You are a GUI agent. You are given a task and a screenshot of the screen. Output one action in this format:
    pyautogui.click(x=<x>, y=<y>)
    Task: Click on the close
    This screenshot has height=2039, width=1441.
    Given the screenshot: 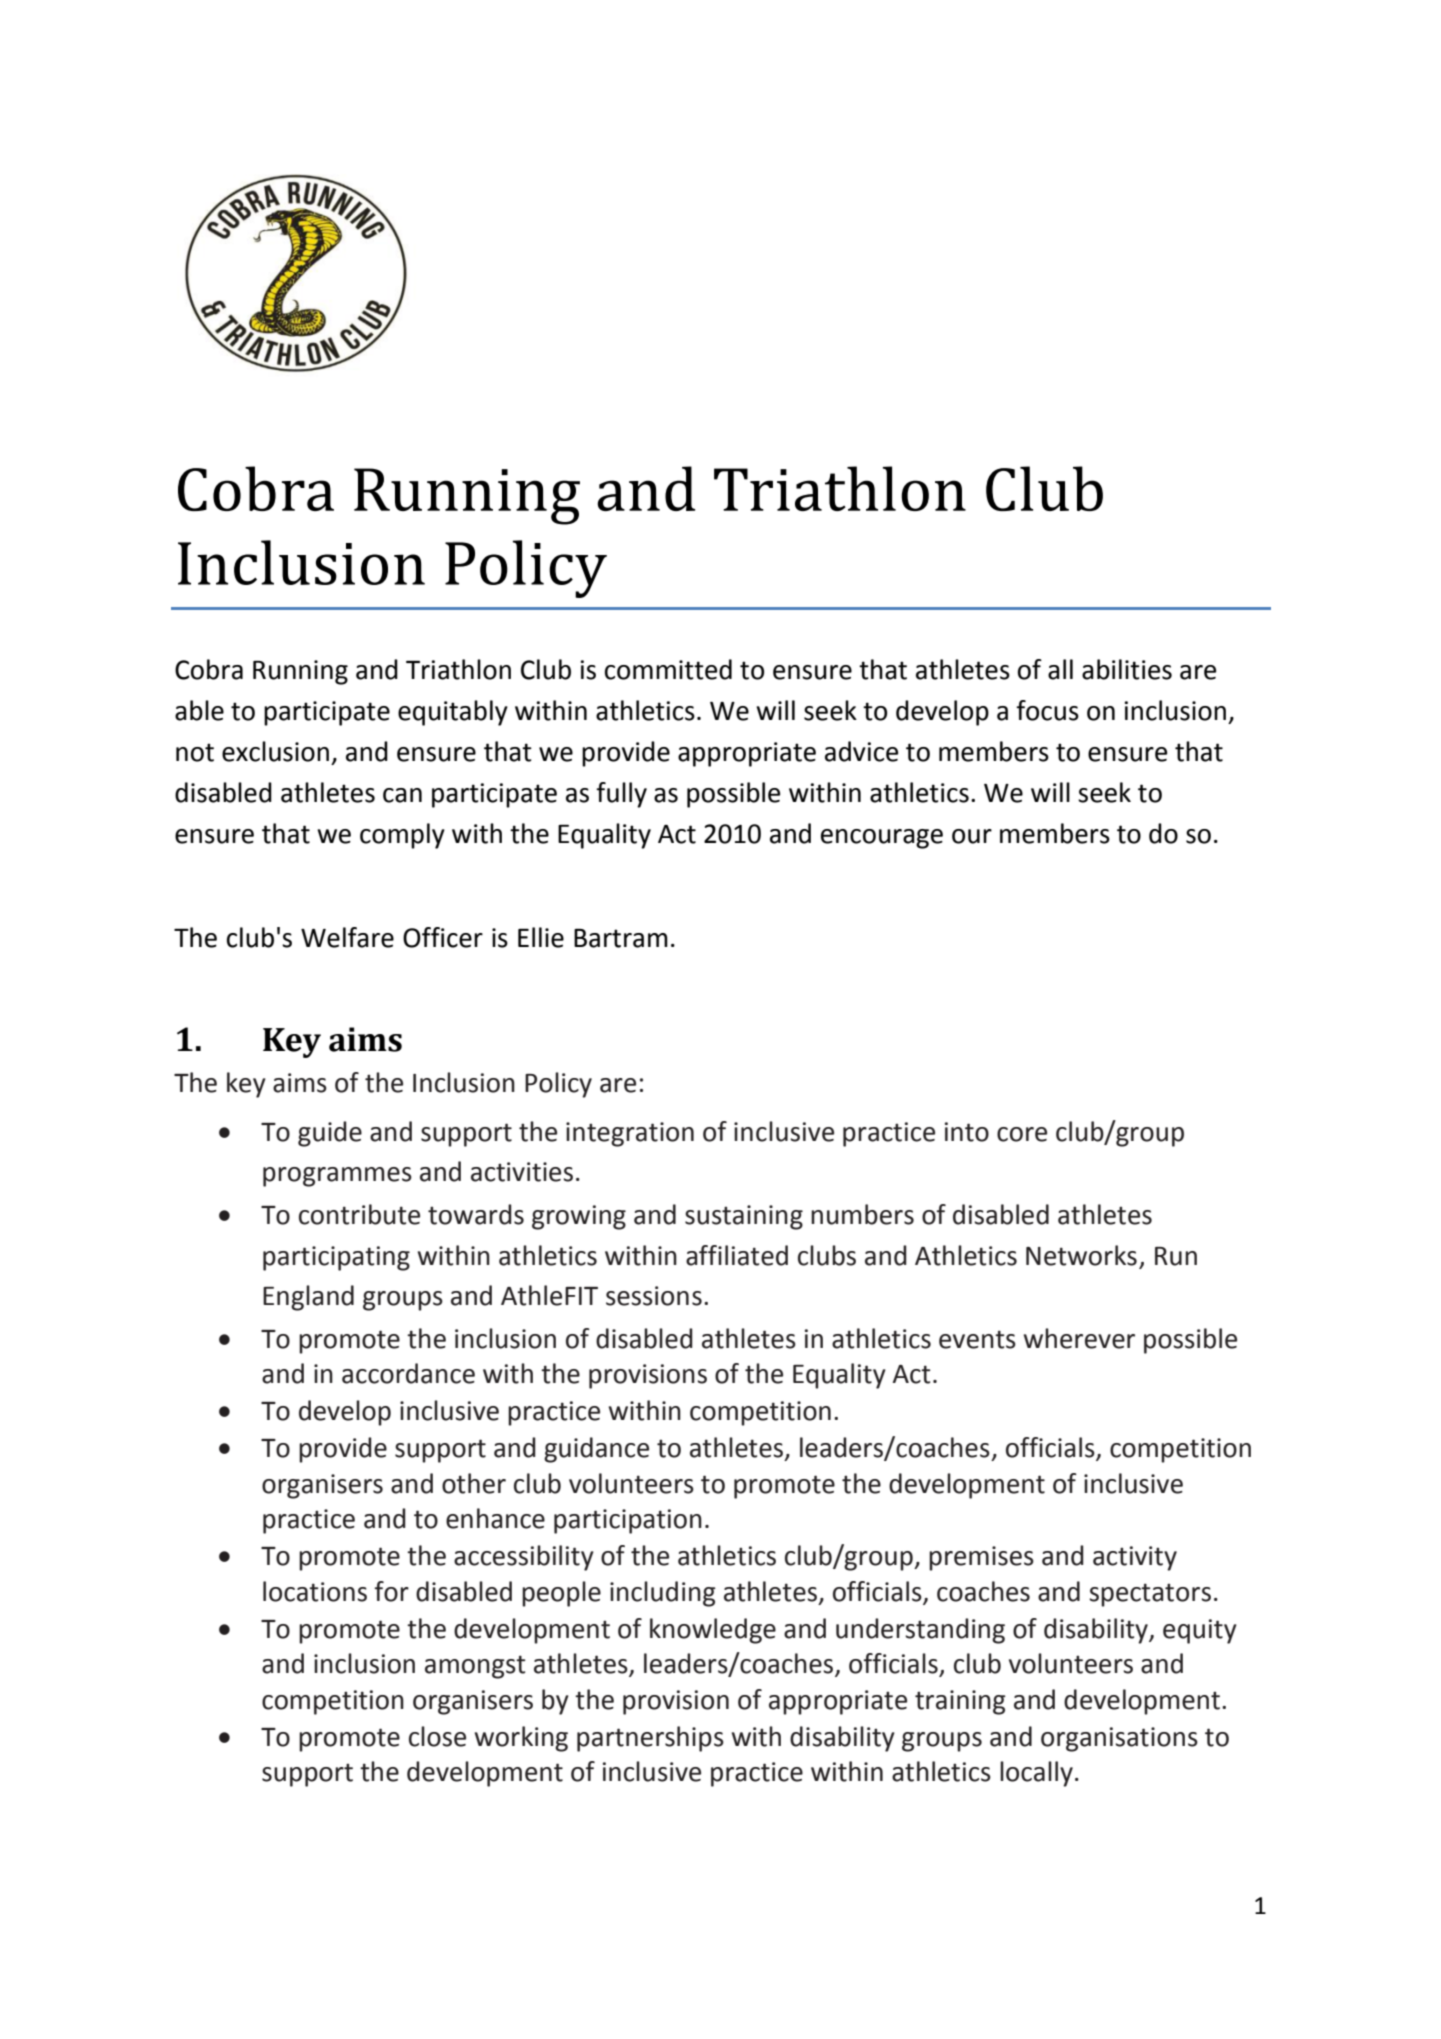 What is the action you would take?
    pyautogui.click(x=437, y=1736)
